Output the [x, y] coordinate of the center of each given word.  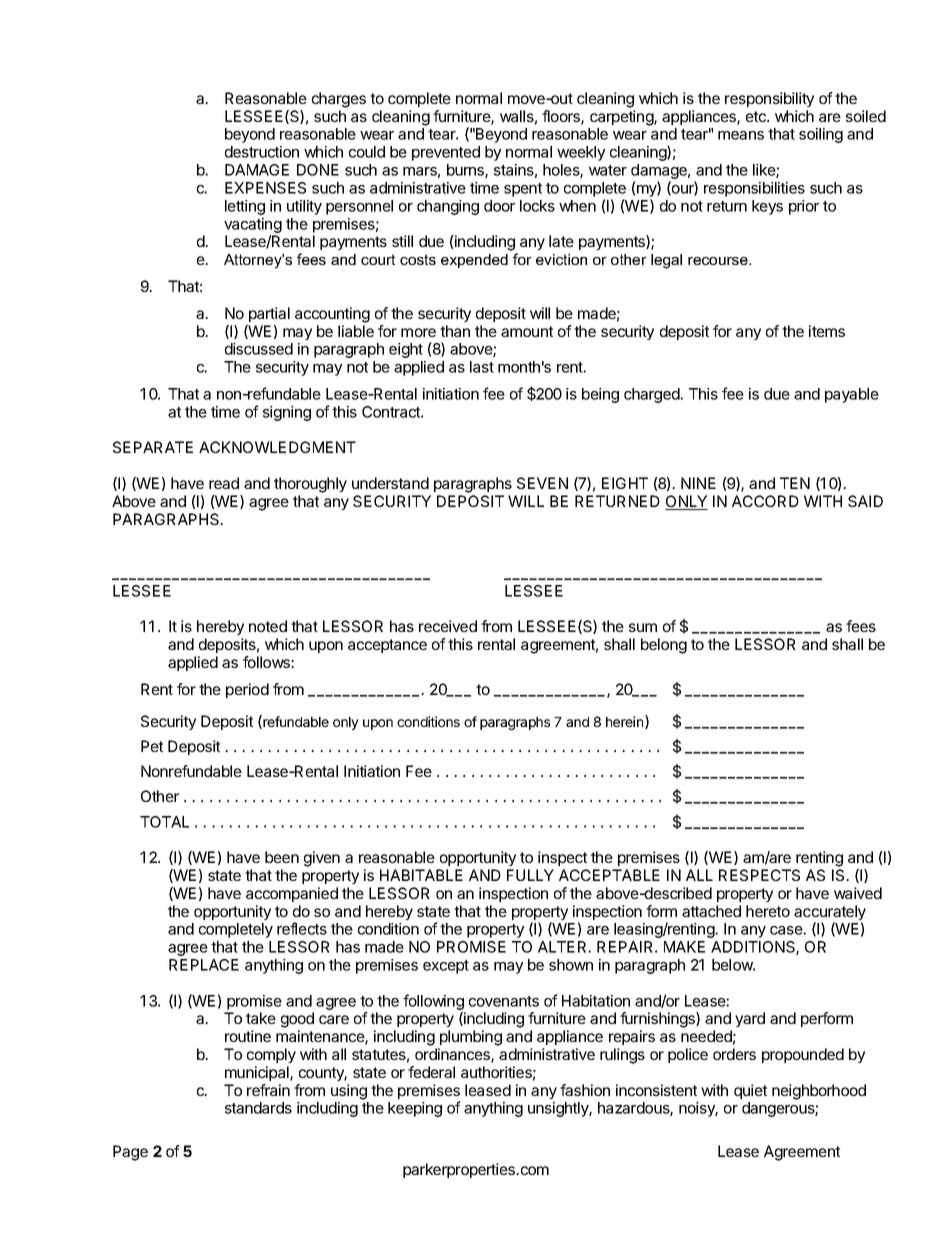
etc [757, 116]
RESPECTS [759, 875]
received [448, 626]
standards [258, 1108]
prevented [446, 153]
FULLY [530, 875]
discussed [259, 349]
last [482, 367]
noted [268, 626]
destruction [262, 152]
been [282, 857]
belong [664, 646]
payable [852, 395]
